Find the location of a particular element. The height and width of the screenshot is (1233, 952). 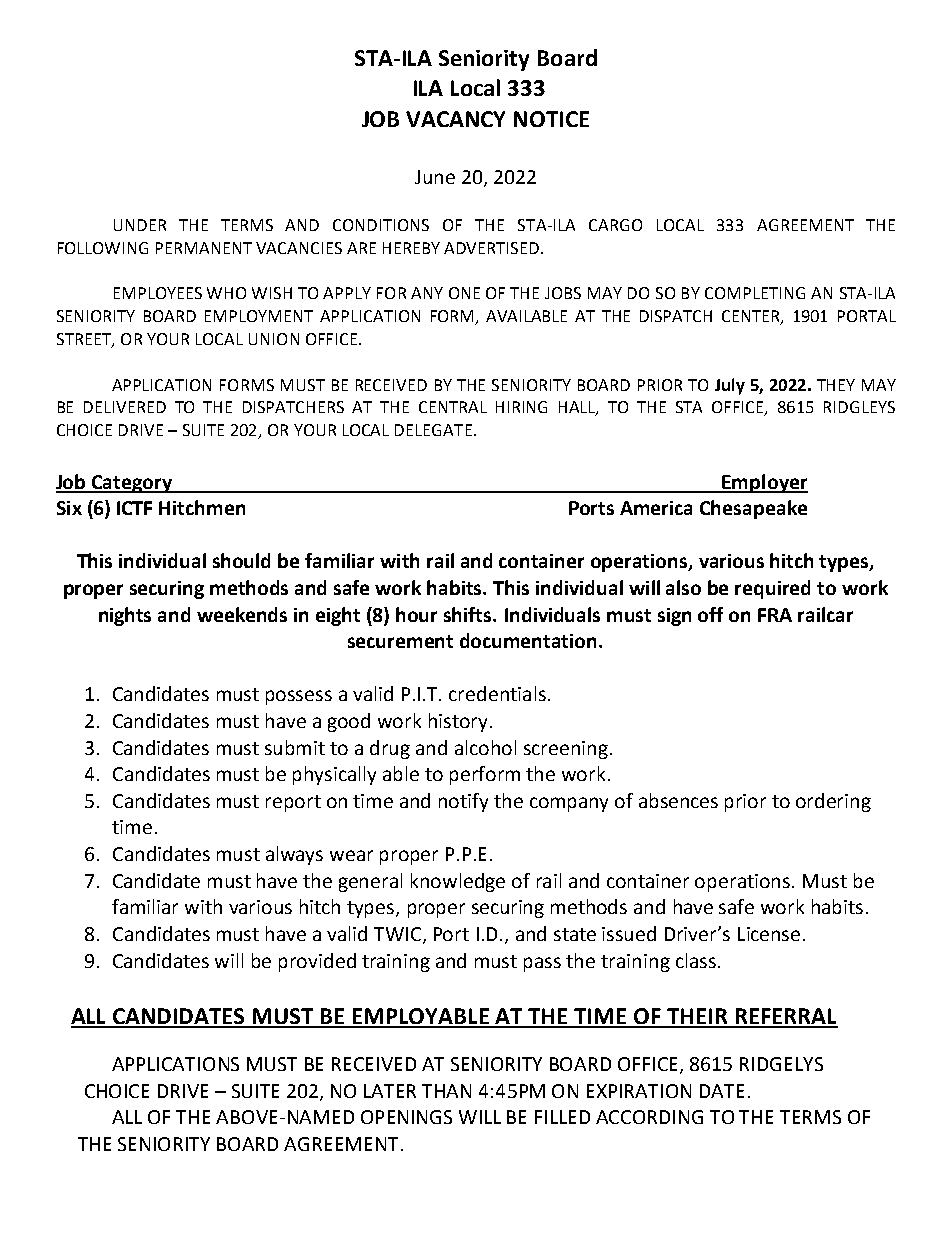

submit is located at coordinates (295, 747).
